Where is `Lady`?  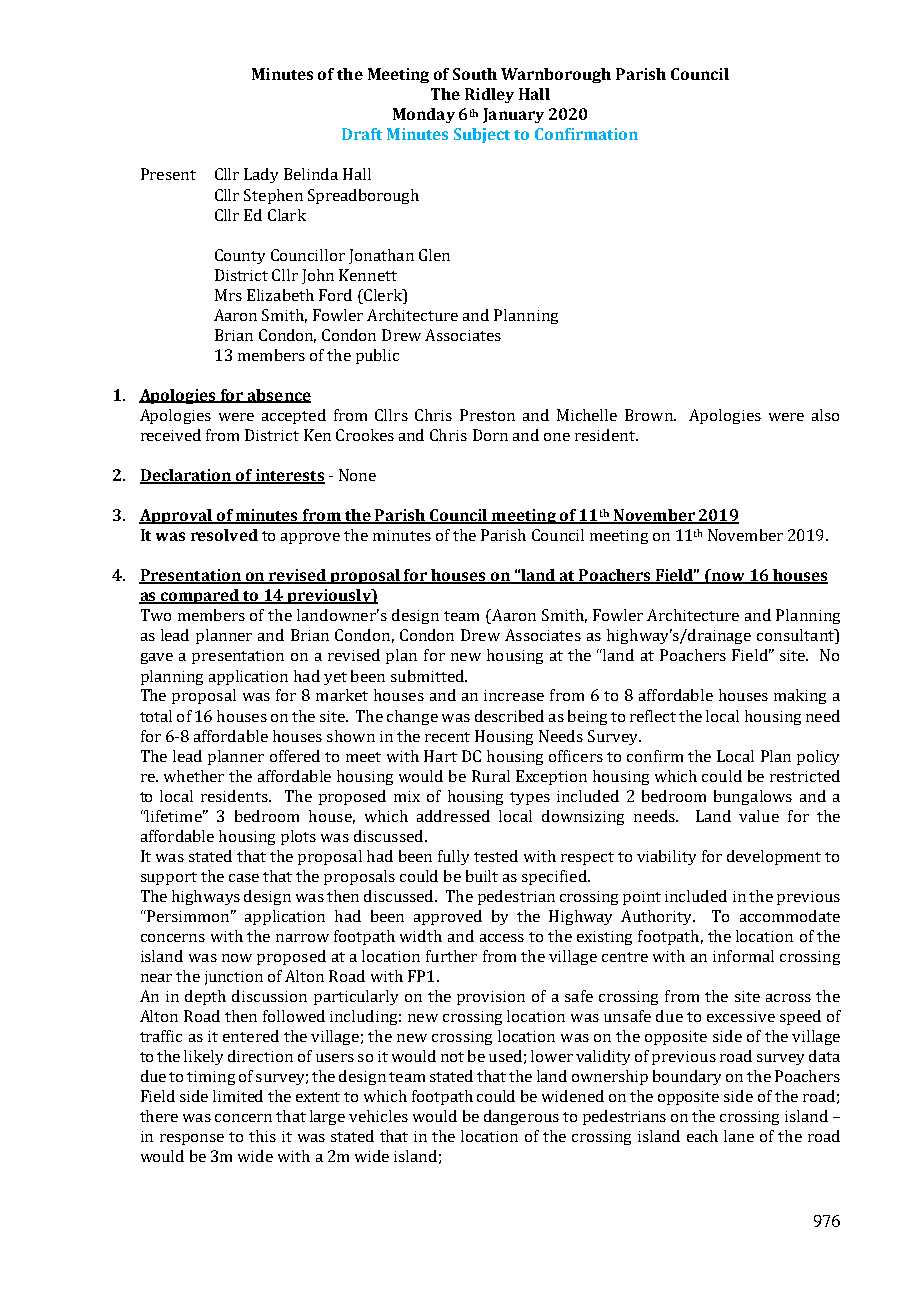 Lady is located at coordinates (261, 175).
